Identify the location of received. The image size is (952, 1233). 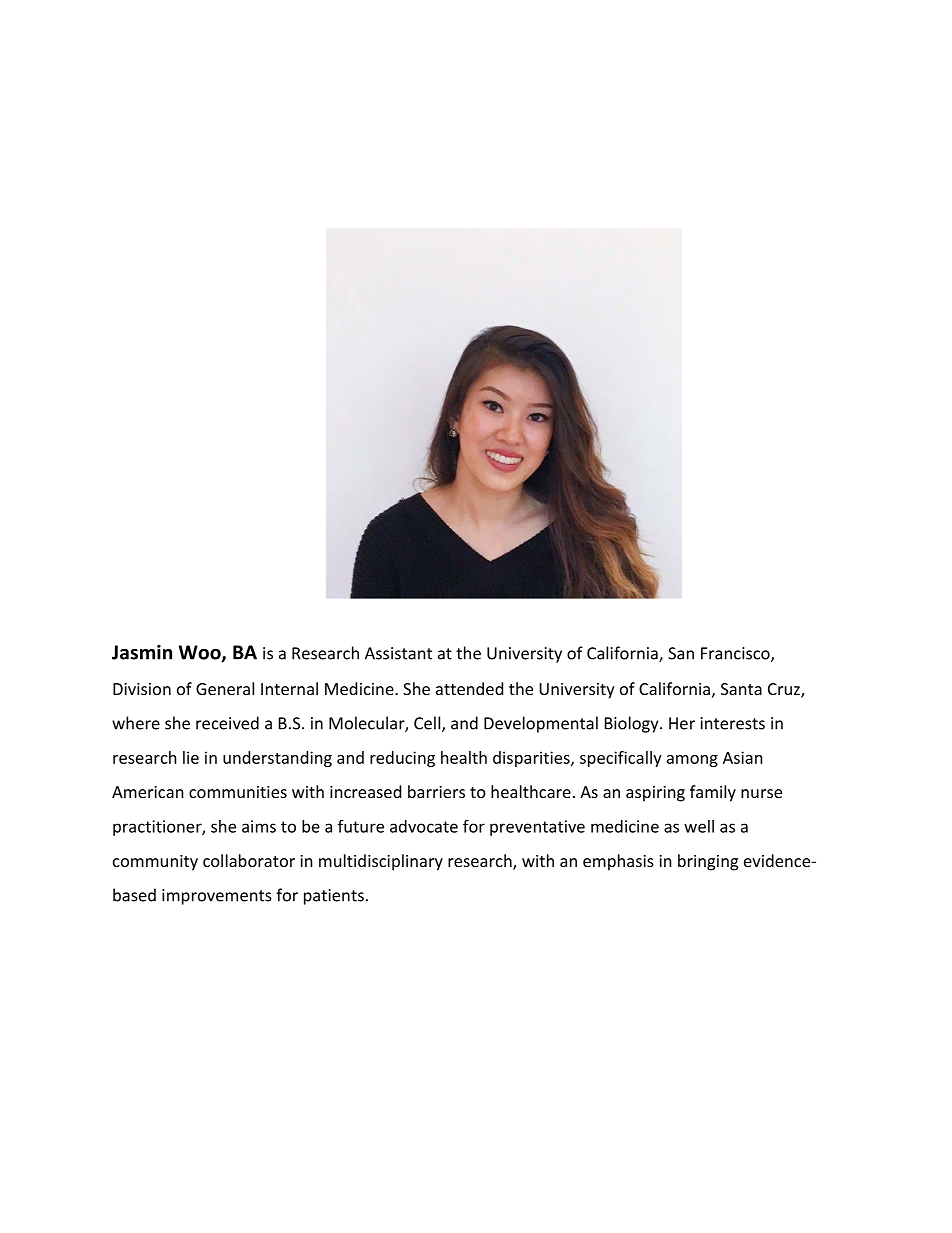
(227, 723).
